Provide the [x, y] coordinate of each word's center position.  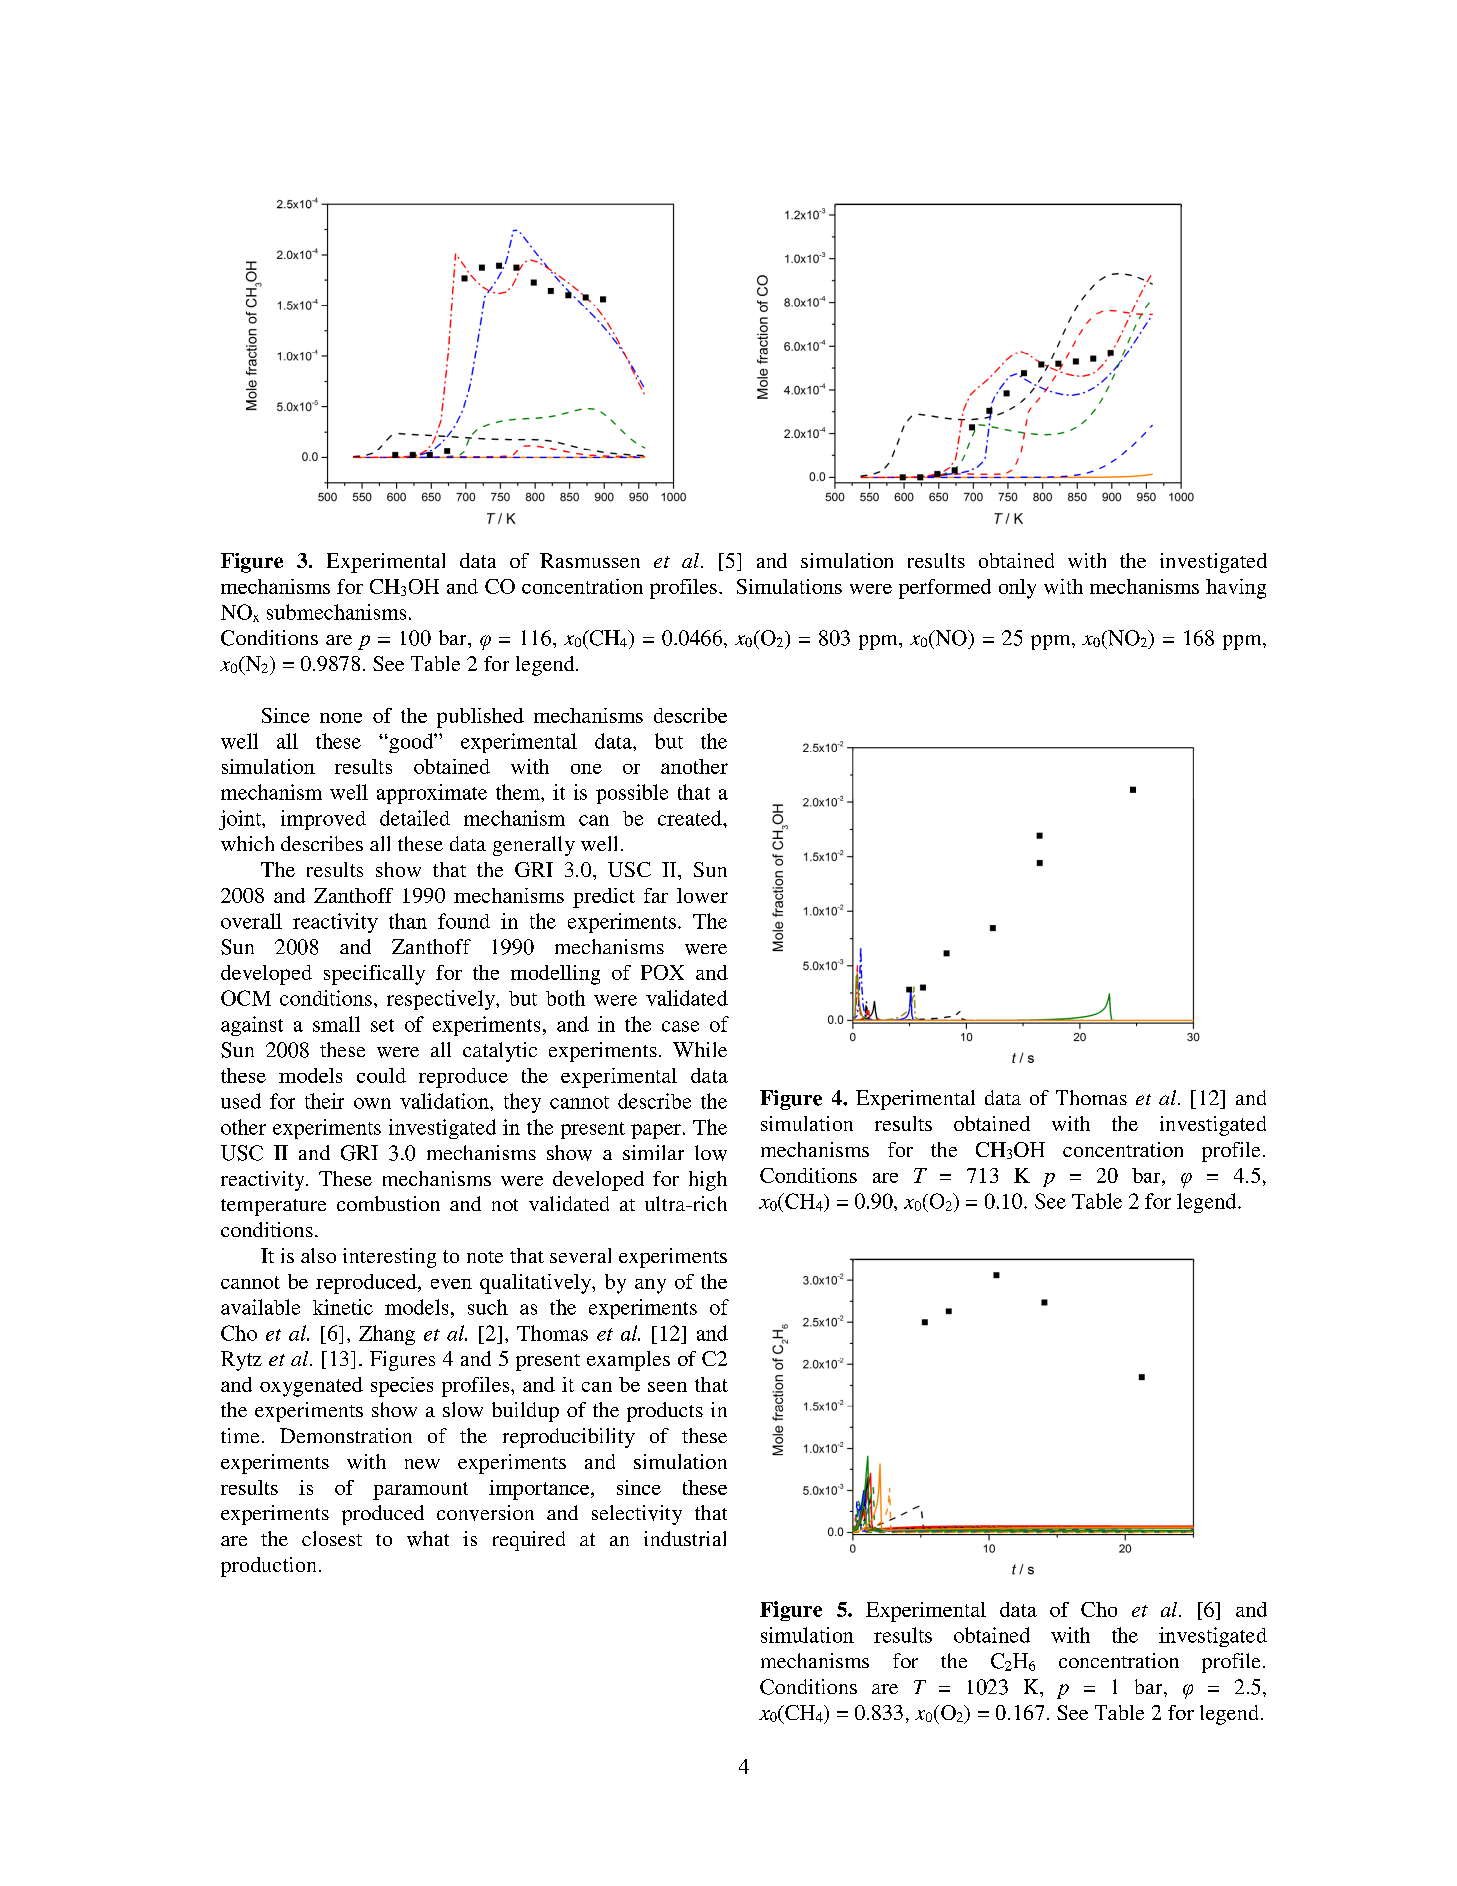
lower [702, 895]
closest [332, 1538]
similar [653, 1152]
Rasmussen [590, 560]
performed [945, 589]
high [708, 1181]
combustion [388, 1203]
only [1017, 589]
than [408, 921]
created [691, 818]
